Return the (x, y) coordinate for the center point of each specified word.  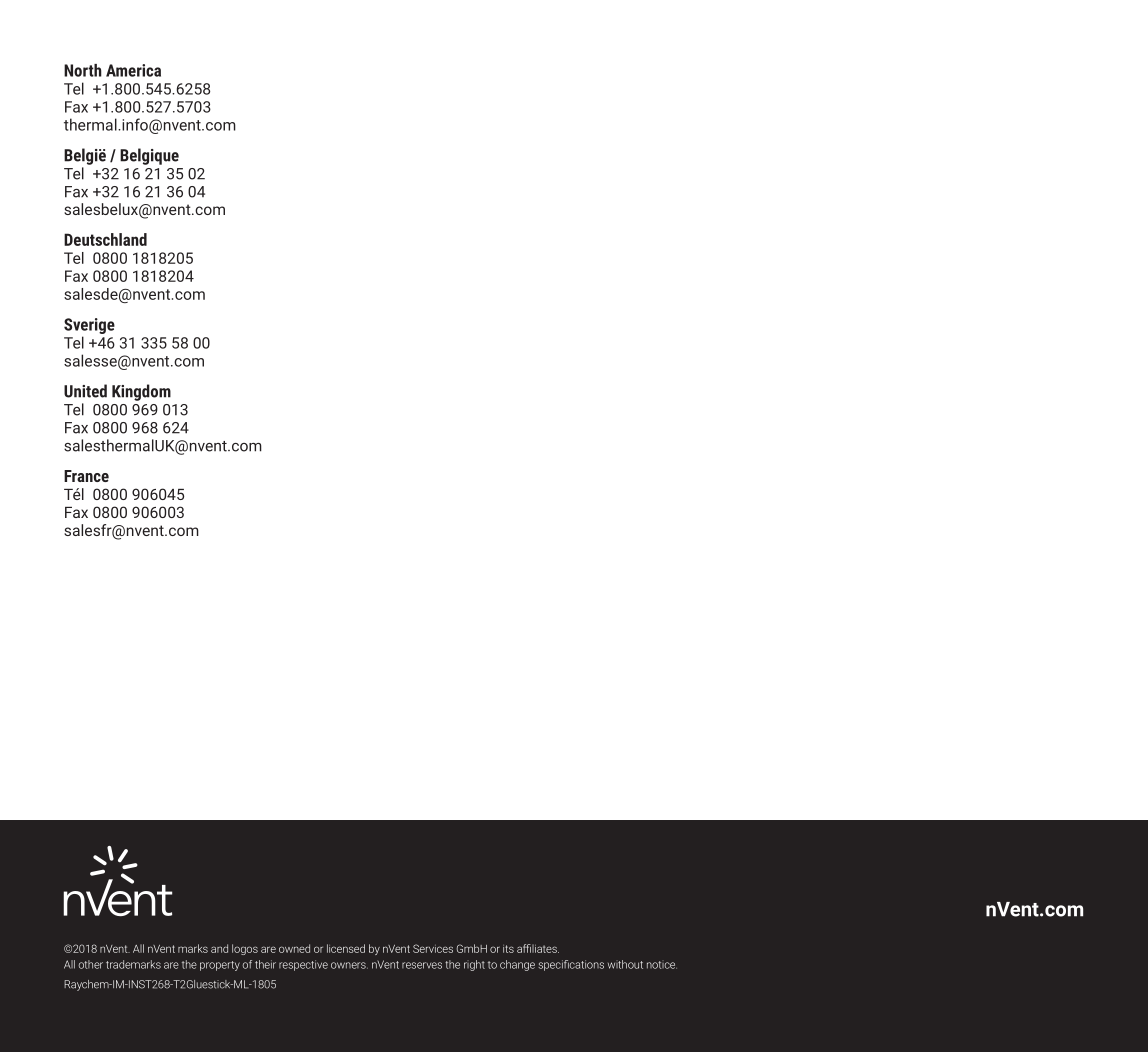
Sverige (89, 327)
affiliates (538, 948)
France (86, 476)
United (85, 391)
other (90, 964)
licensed (346, 948)
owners (349, 965)
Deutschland (105, 239)
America (133, 70)
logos (245, 949)
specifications (571, 965)
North (83, 70)
